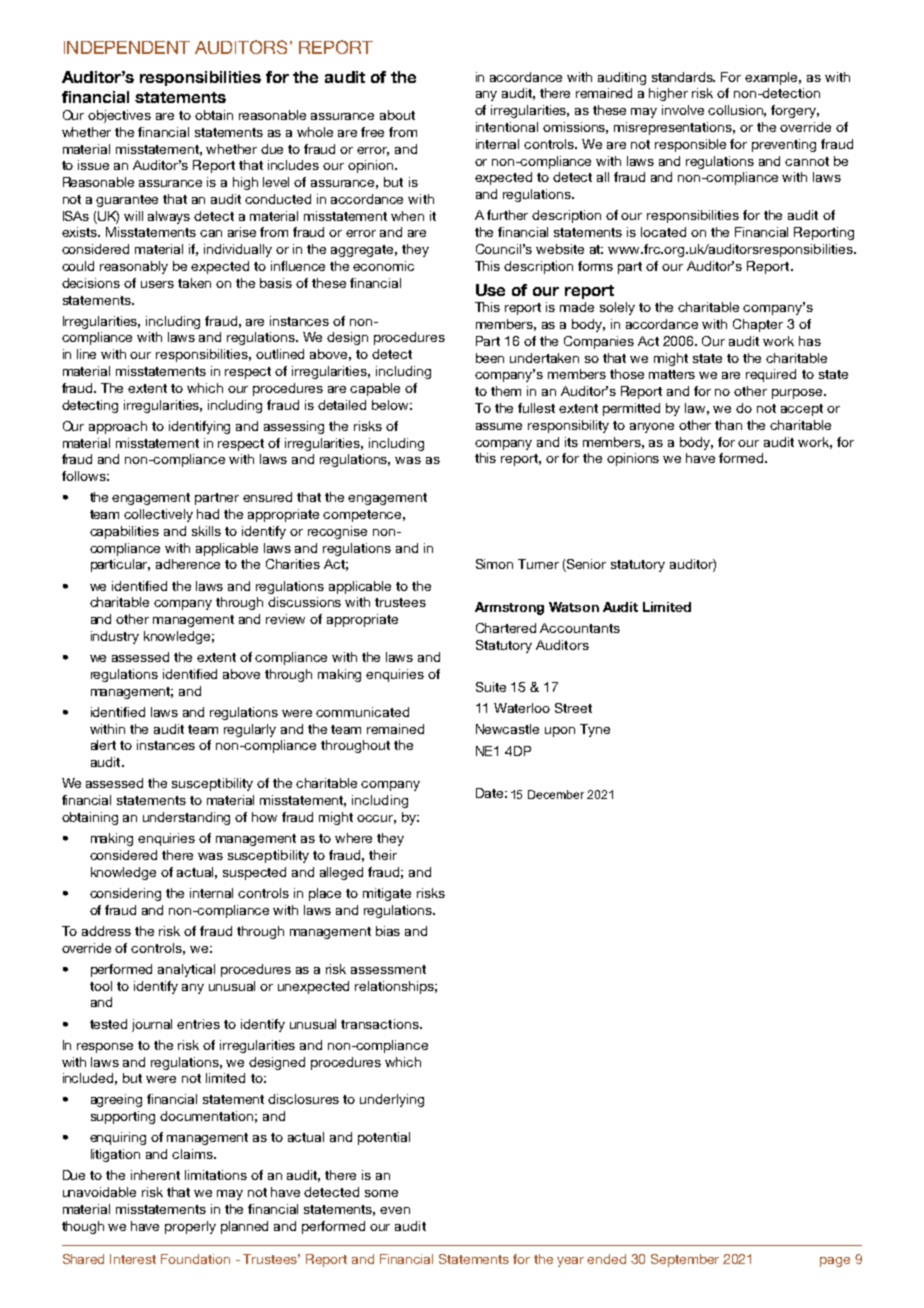 The width and height of the page is (924, 1308). What do you see at coordinates (127, 47) in the page?
I see `INDEPENDENT` at bounding box center [127, 47].
